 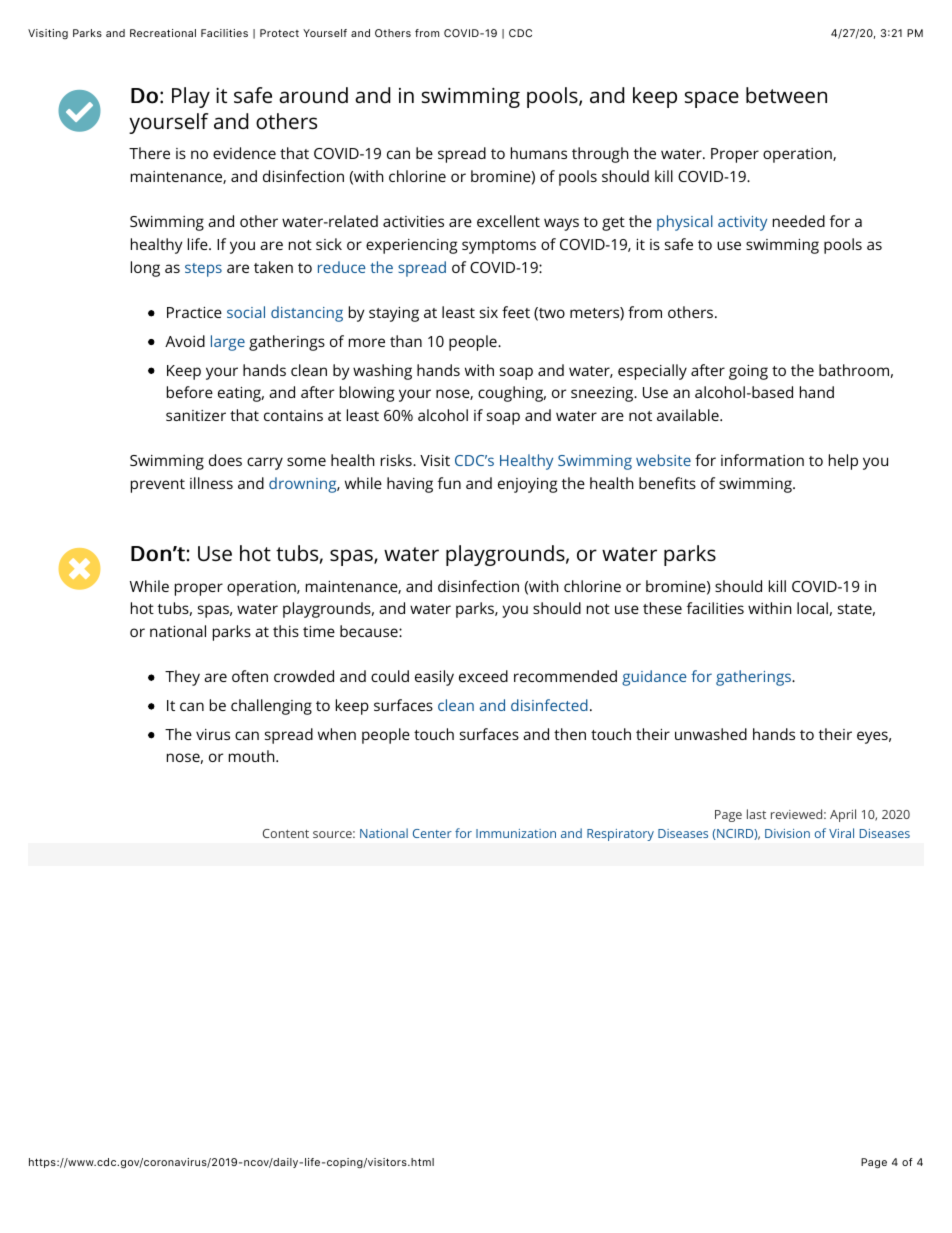 What do you see at coordinates (286, 833) in the page?
I see `Content` at bounding box center [286, 833].
